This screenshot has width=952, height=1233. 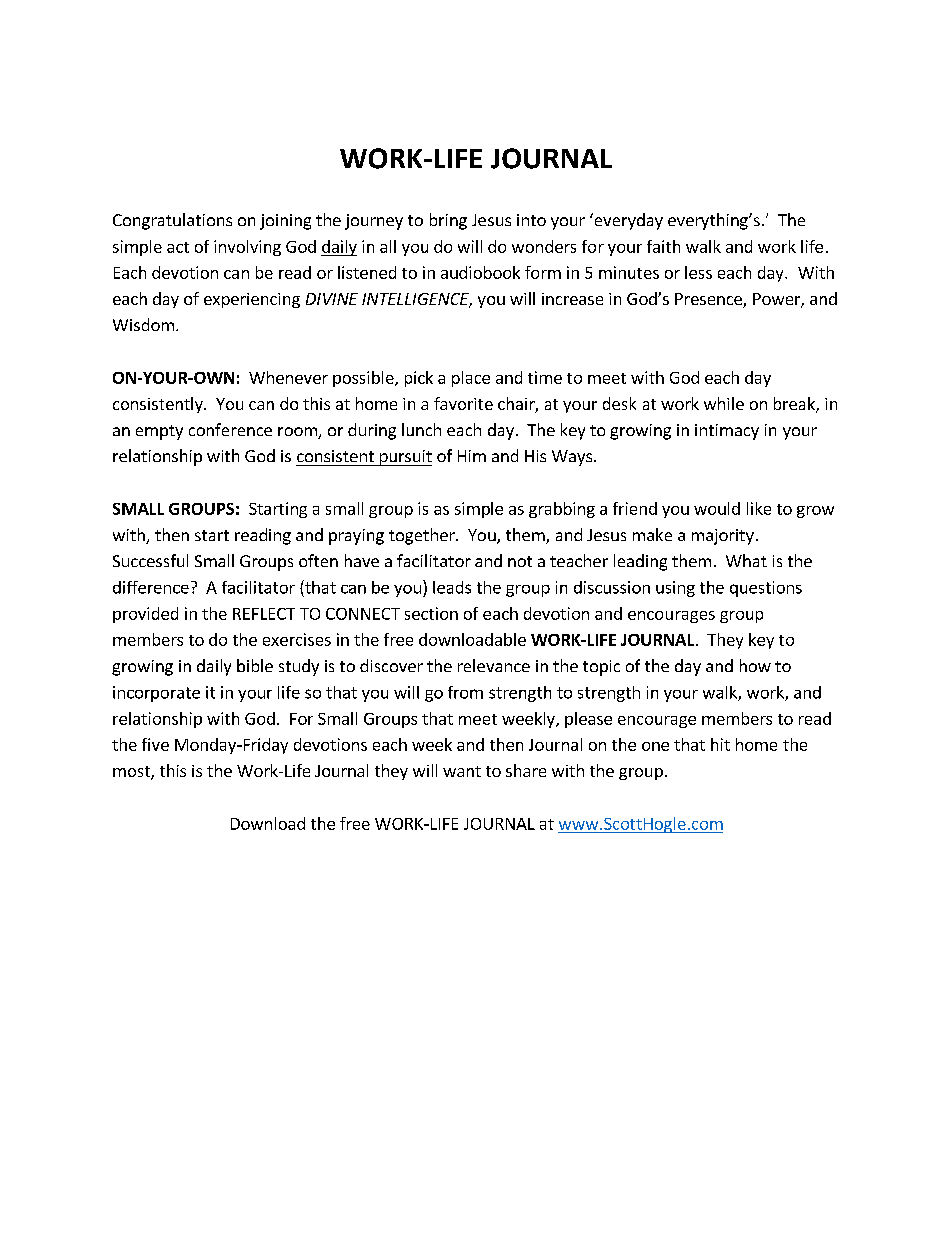 What do you see at coordinates (663, 246) in the screenshot?
I see `faith` at bounding box center [663, 246].
